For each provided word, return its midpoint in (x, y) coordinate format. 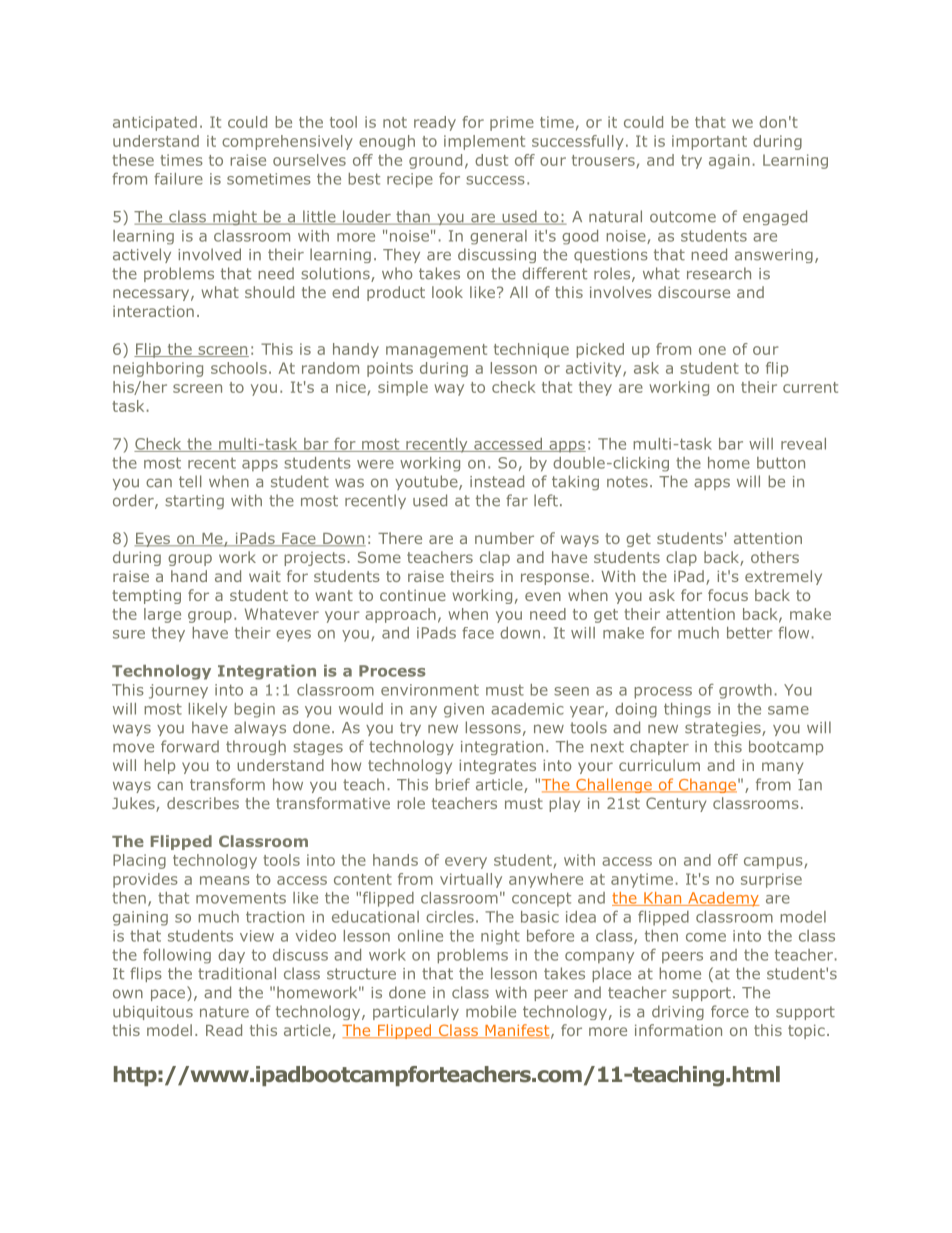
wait (265, 576)
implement (484, 142)
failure (178, 179)
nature (224, 1012)
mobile (491, 1011)
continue (413, 595)
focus (728, 595)
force (730, 1011)
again (729, 161)
